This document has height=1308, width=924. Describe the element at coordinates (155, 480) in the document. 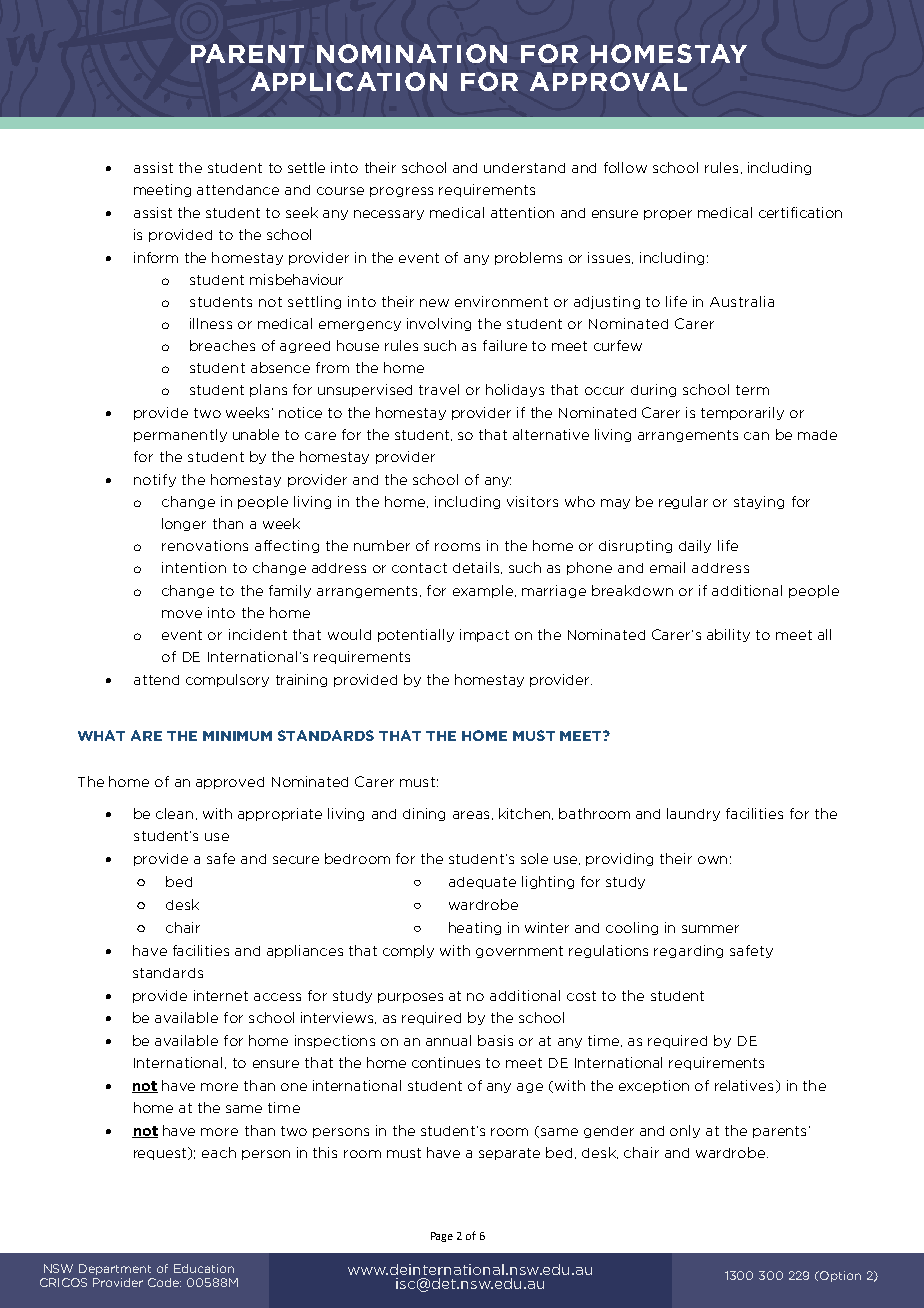

I see `notify` at that location.
